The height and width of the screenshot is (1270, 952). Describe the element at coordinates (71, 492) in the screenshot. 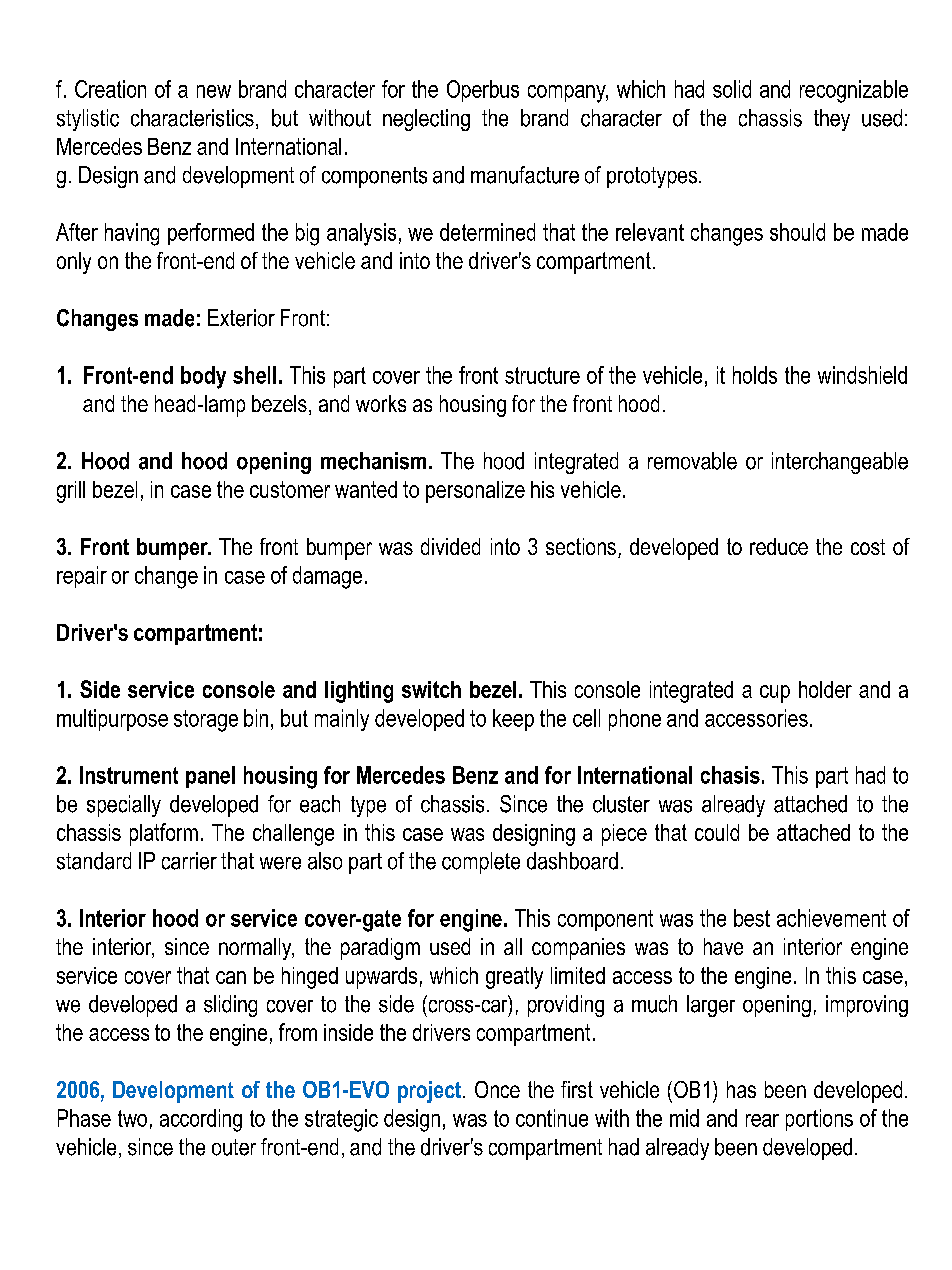

I see `grill` at that location.
